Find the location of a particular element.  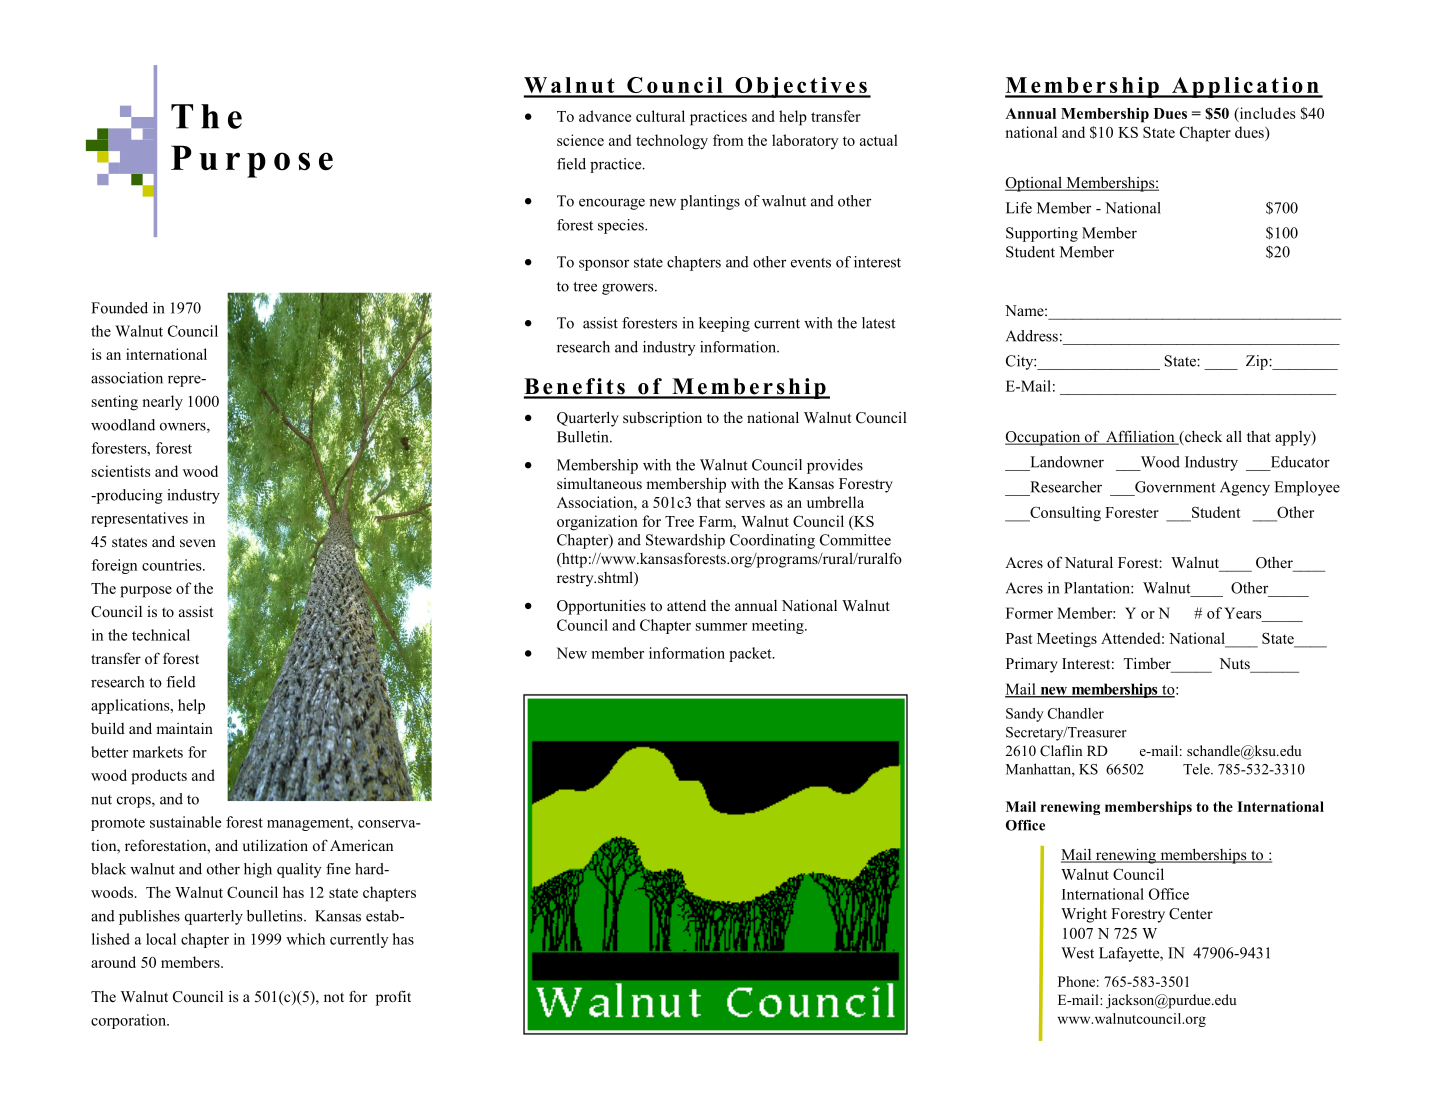

Stewardship is located at coordinates (685, 541).
